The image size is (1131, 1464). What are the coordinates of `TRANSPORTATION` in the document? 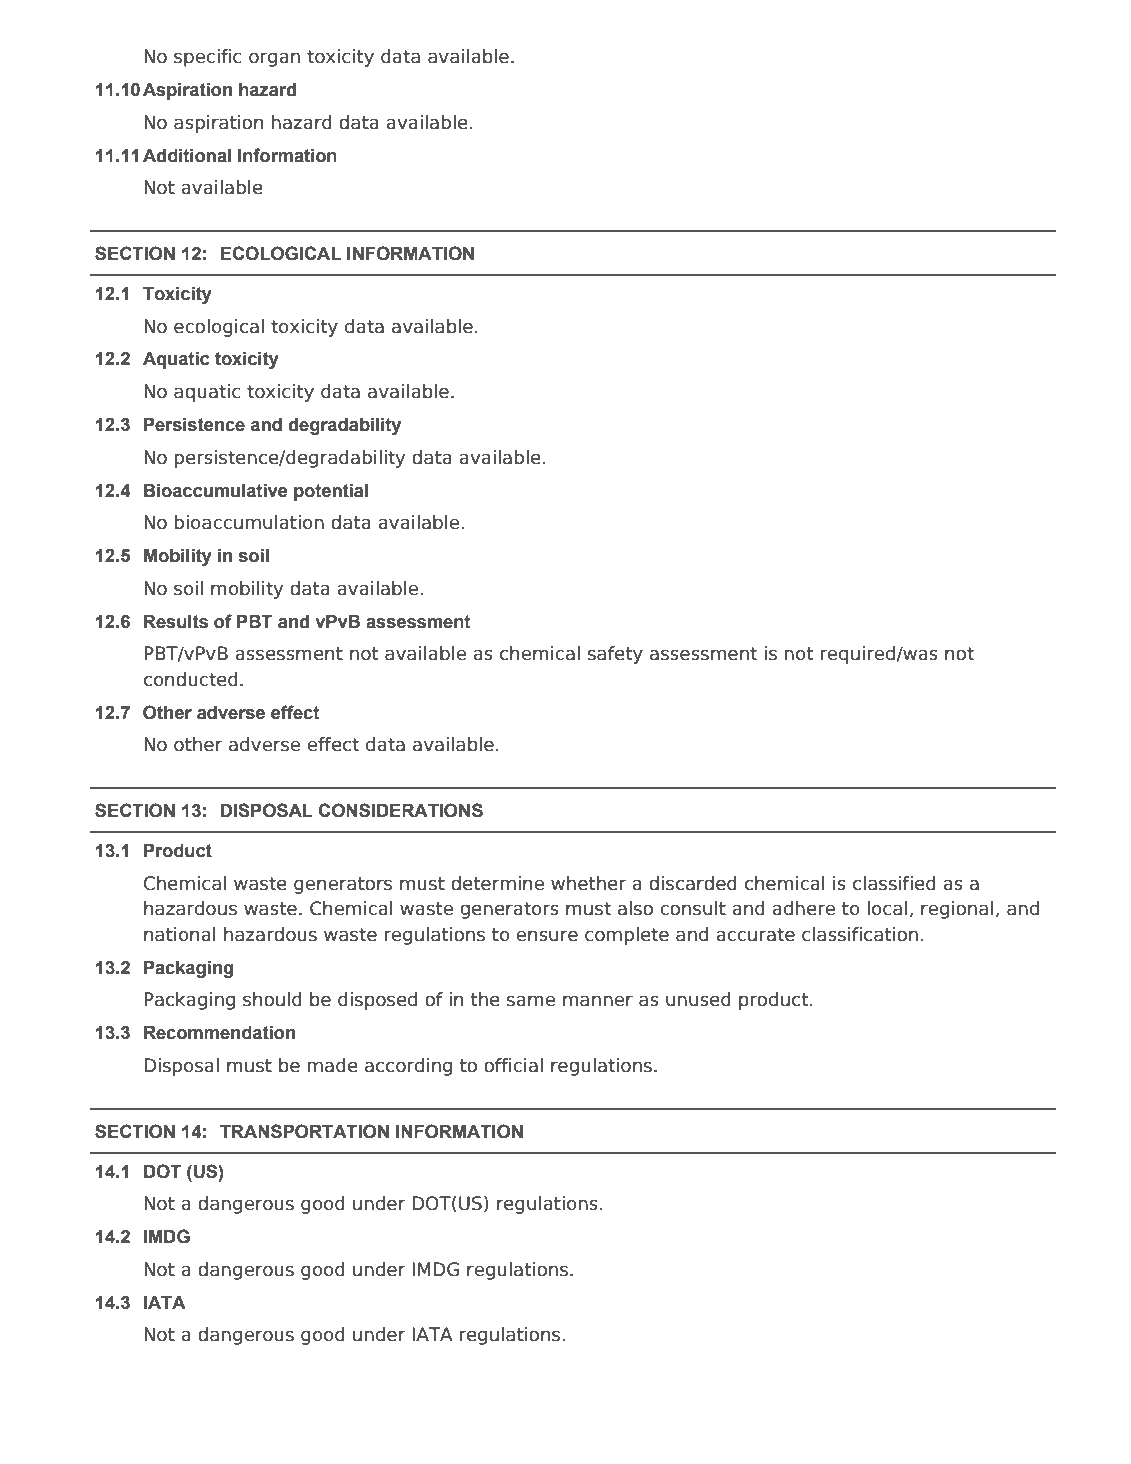 It's located at (304, 1131).
